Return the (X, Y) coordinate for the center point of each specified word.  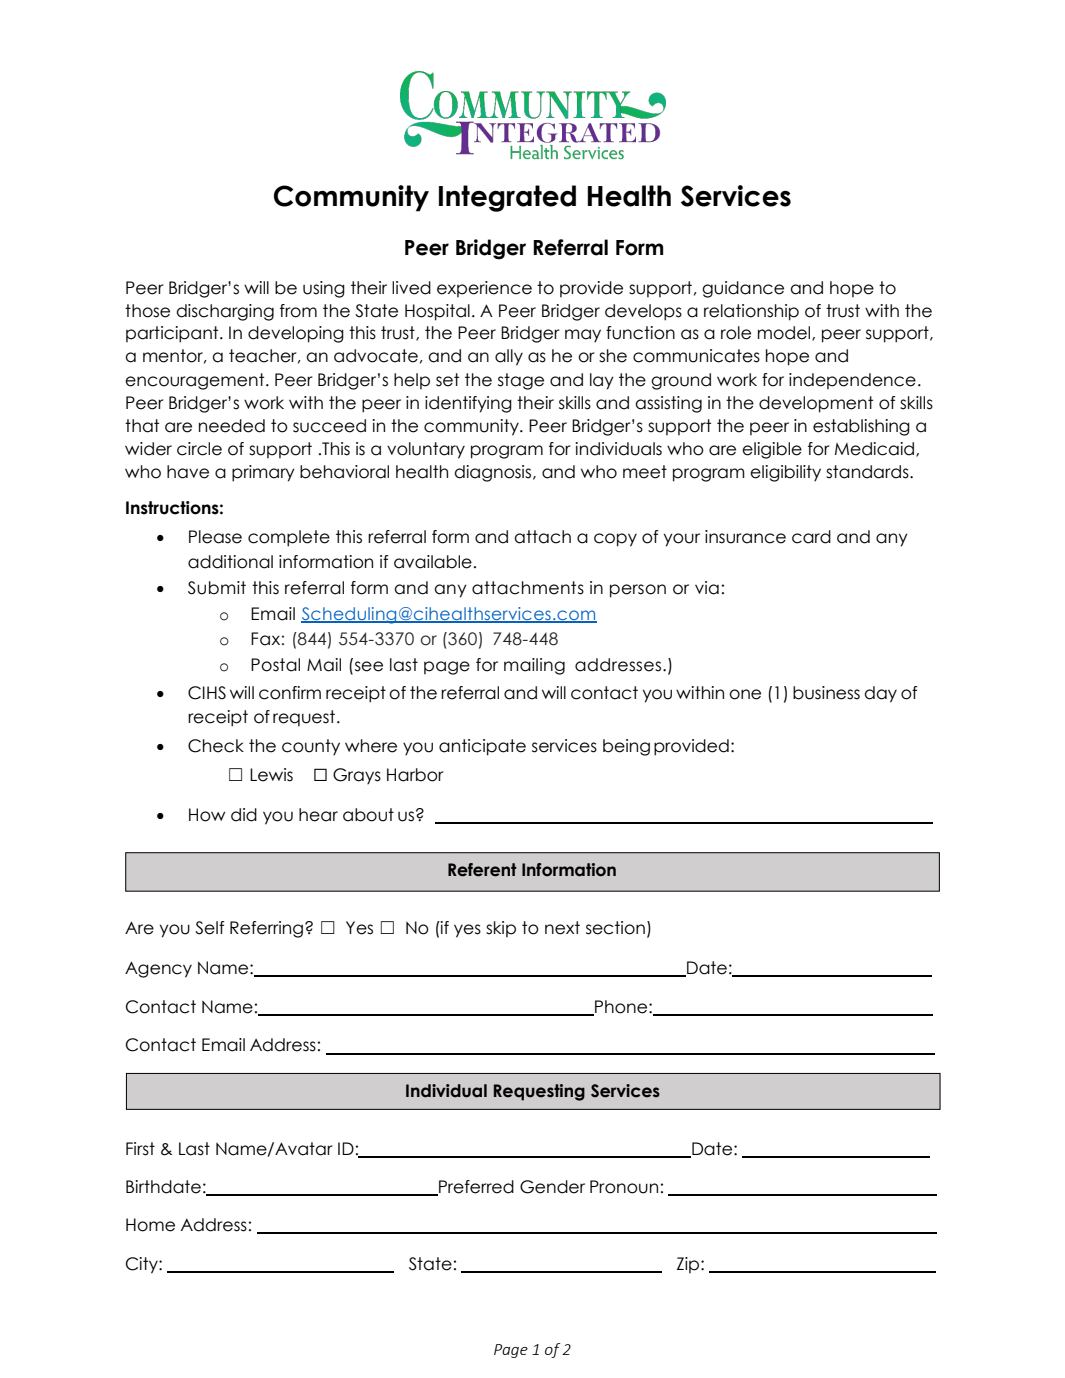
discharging (225, 312)
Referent (482, 870)
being (626, 747)
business (826, 693)
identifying (468, 404)
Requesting (539, 1092)
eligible (772, 450)
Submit (217, 588)
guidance (743, 289)
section (615, 928)
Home (150, 1225)
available (433, 562)
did (244, 815)
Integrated (507, 198)
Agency (158, 969)
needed (232, 426)
